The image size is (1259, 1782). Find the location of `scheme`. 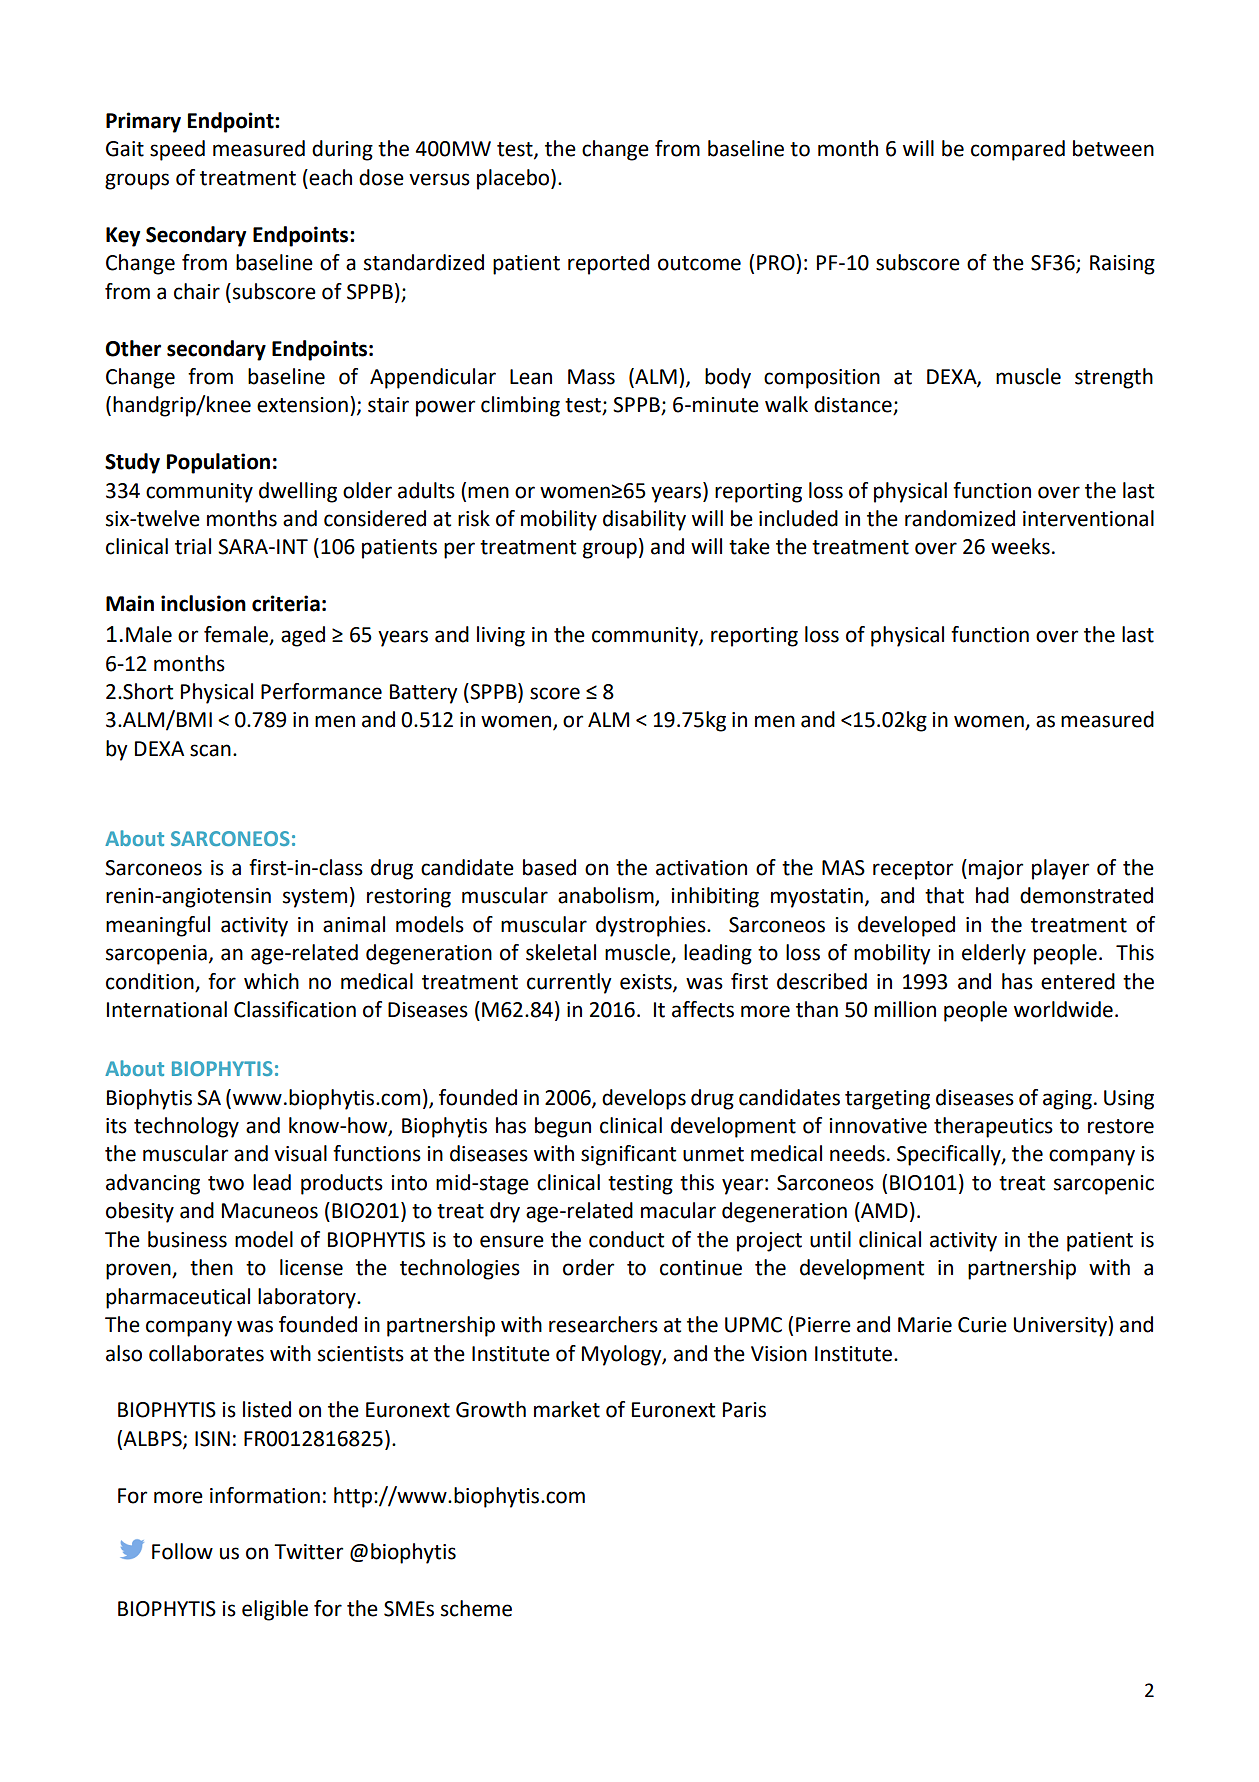

scheme is located at coordinates (476, 1608).
